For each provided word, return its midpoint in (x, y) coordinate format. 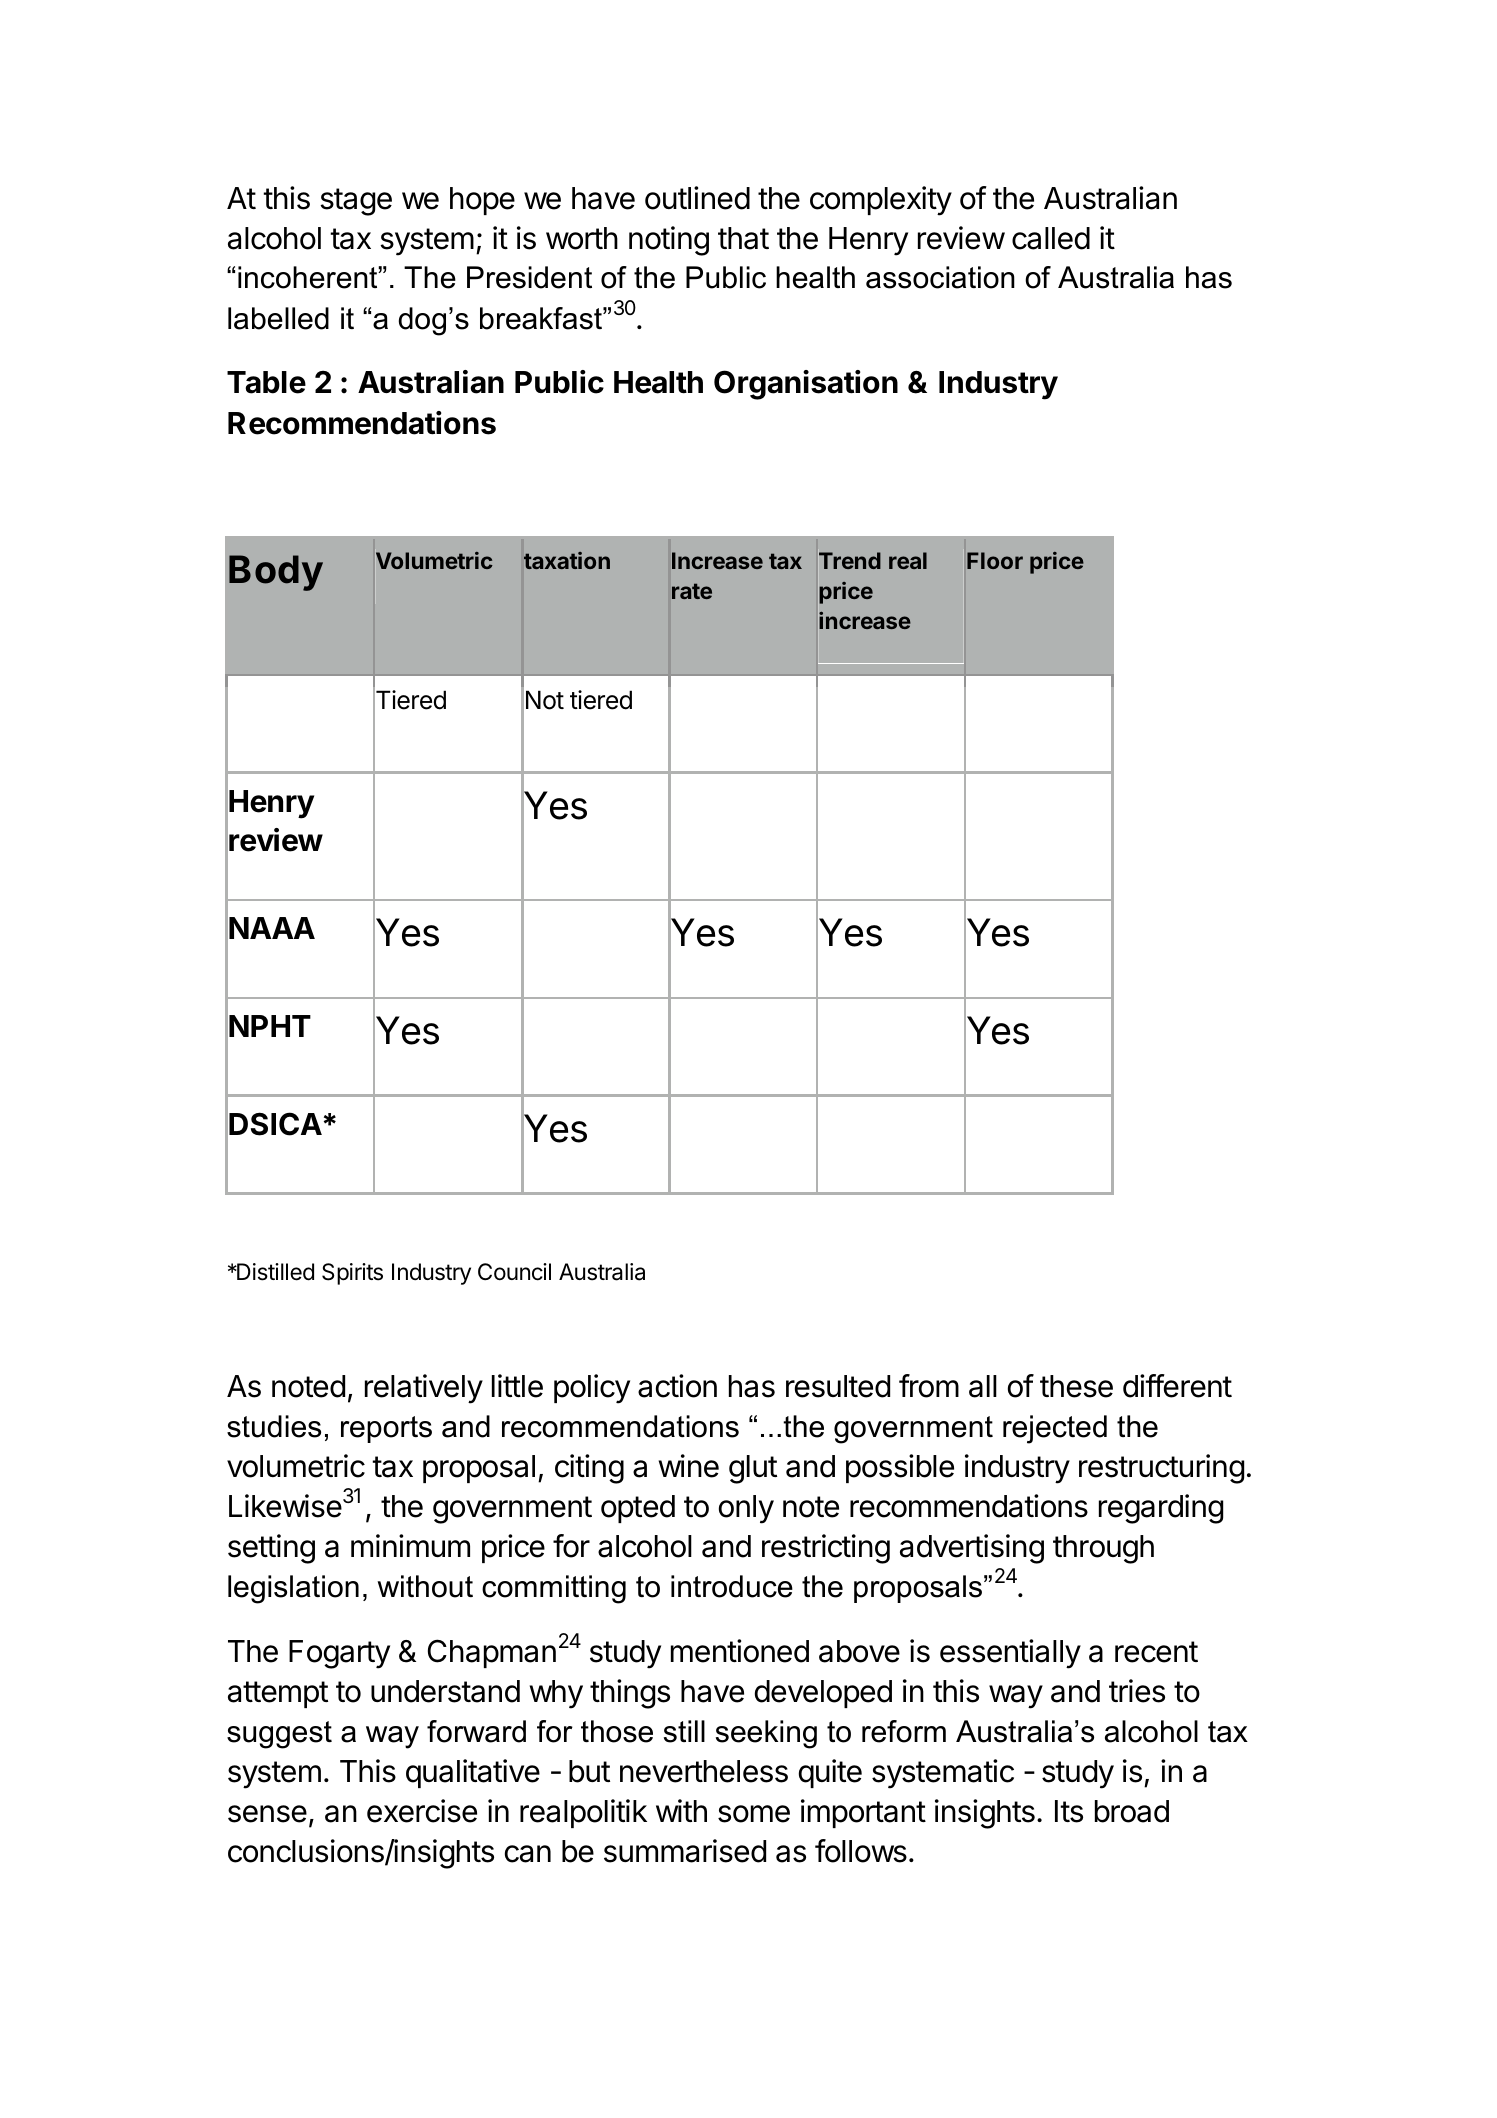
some (754, 1814)
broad (1132, 1811)
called (1051, 238)
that (743, 238)
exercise (422, 1811)
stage (356, 202)
